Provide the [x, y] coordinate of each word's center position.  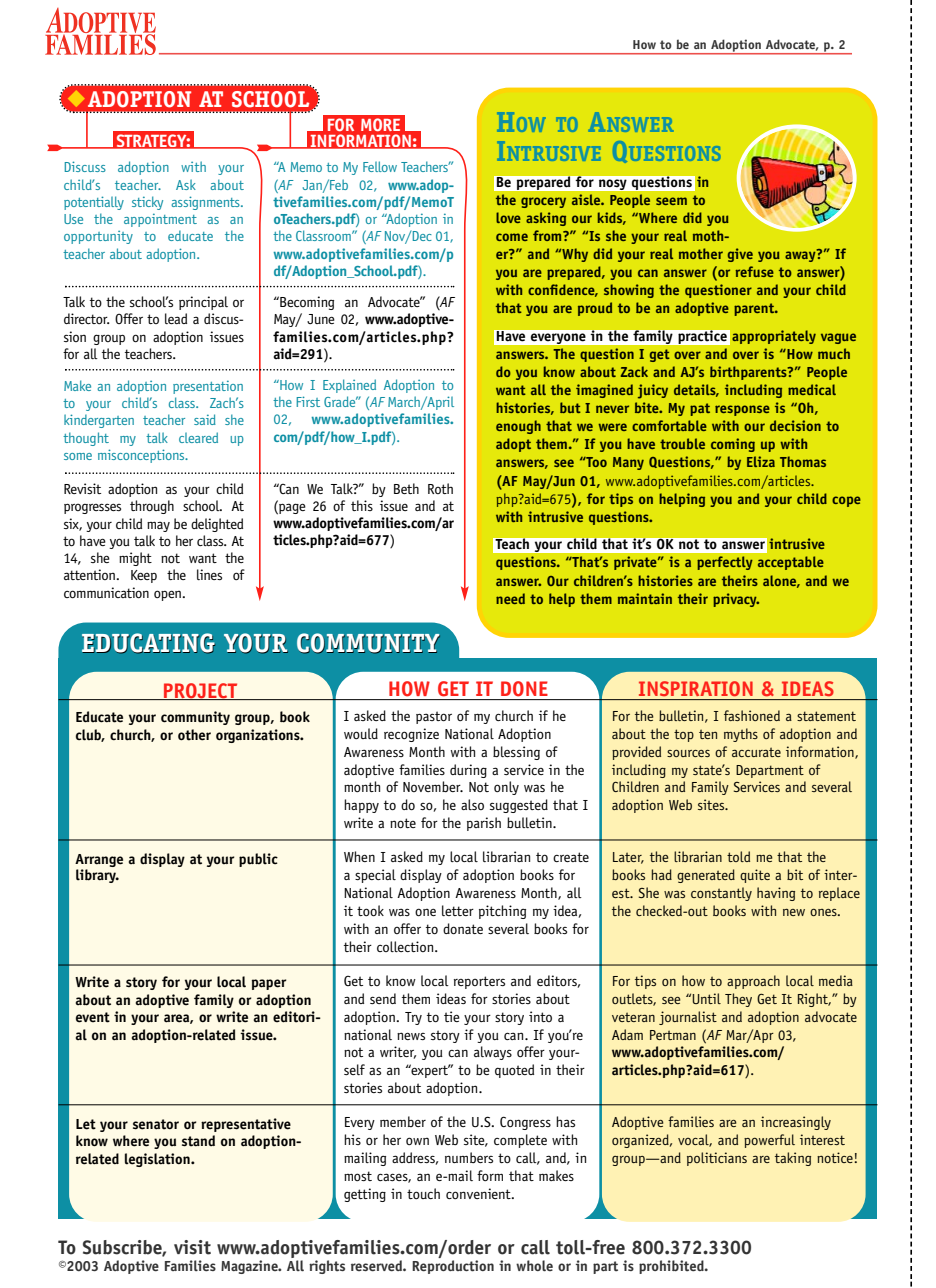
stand [198, 1141]
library [97, 876]
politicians [717, 1159]
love [508, 217]
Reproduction [453, 1265]
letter [458, 910]
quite [755, 876]
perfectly [725, 563]
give [740, 255]
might [135, 559]
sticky [147, 203]
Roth [440, 488]
